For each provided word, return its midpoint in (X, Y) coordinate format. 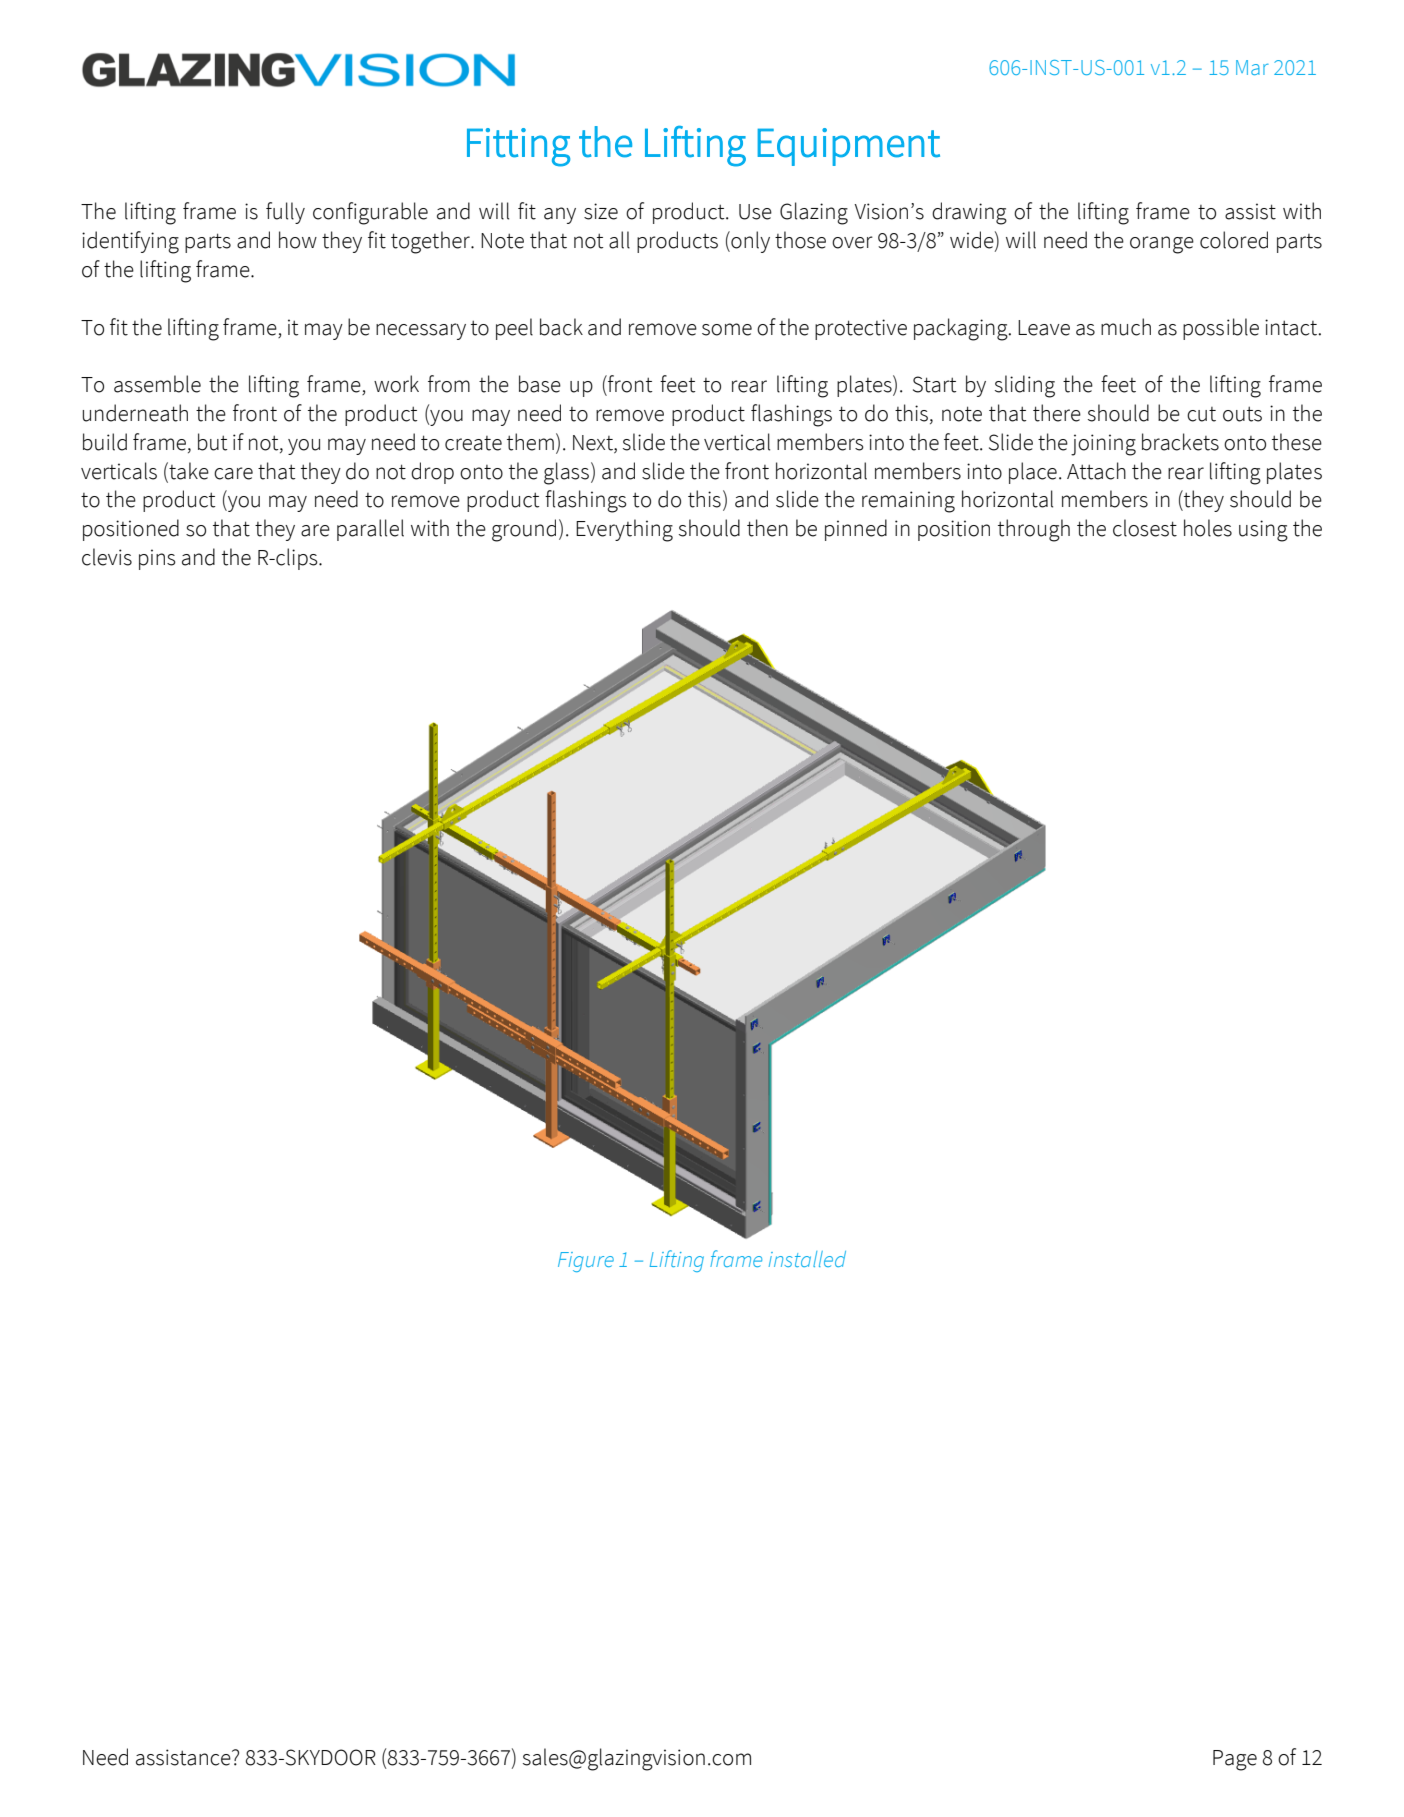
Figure (586, 1262)
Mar (1252, 67)
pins (157, 559)
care (233, 473)
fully (285, 213)
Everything (624, 530)
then (767, 528)
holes (1208, 528)
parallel (370, 530)
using (1263, 531)
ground (524, 530)
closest (1145, 528)
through (1034, 530)
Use (755, 212)
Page (1235, 1760)
